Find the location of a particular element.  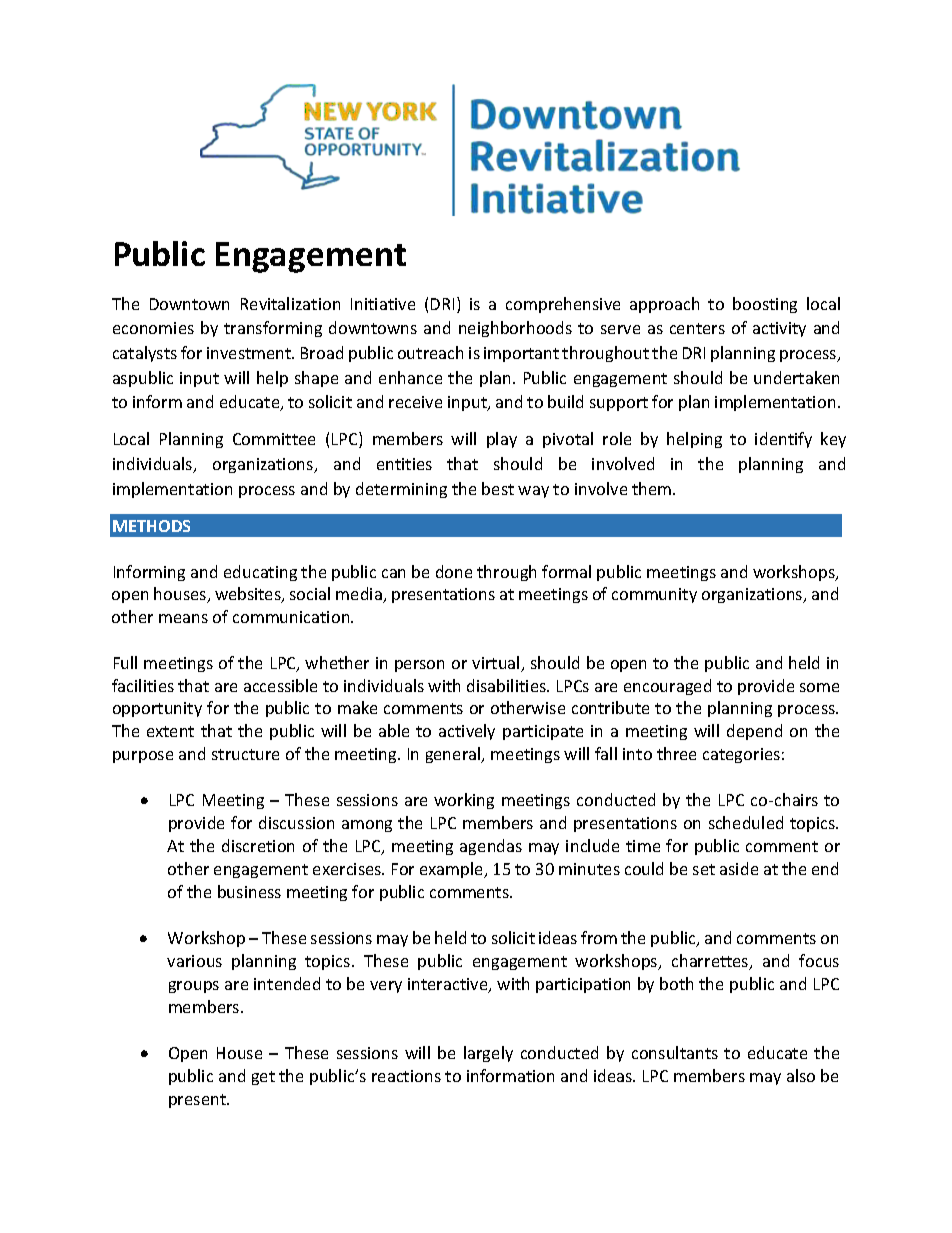

neighborhoods is located at coordinates (515, 329).
